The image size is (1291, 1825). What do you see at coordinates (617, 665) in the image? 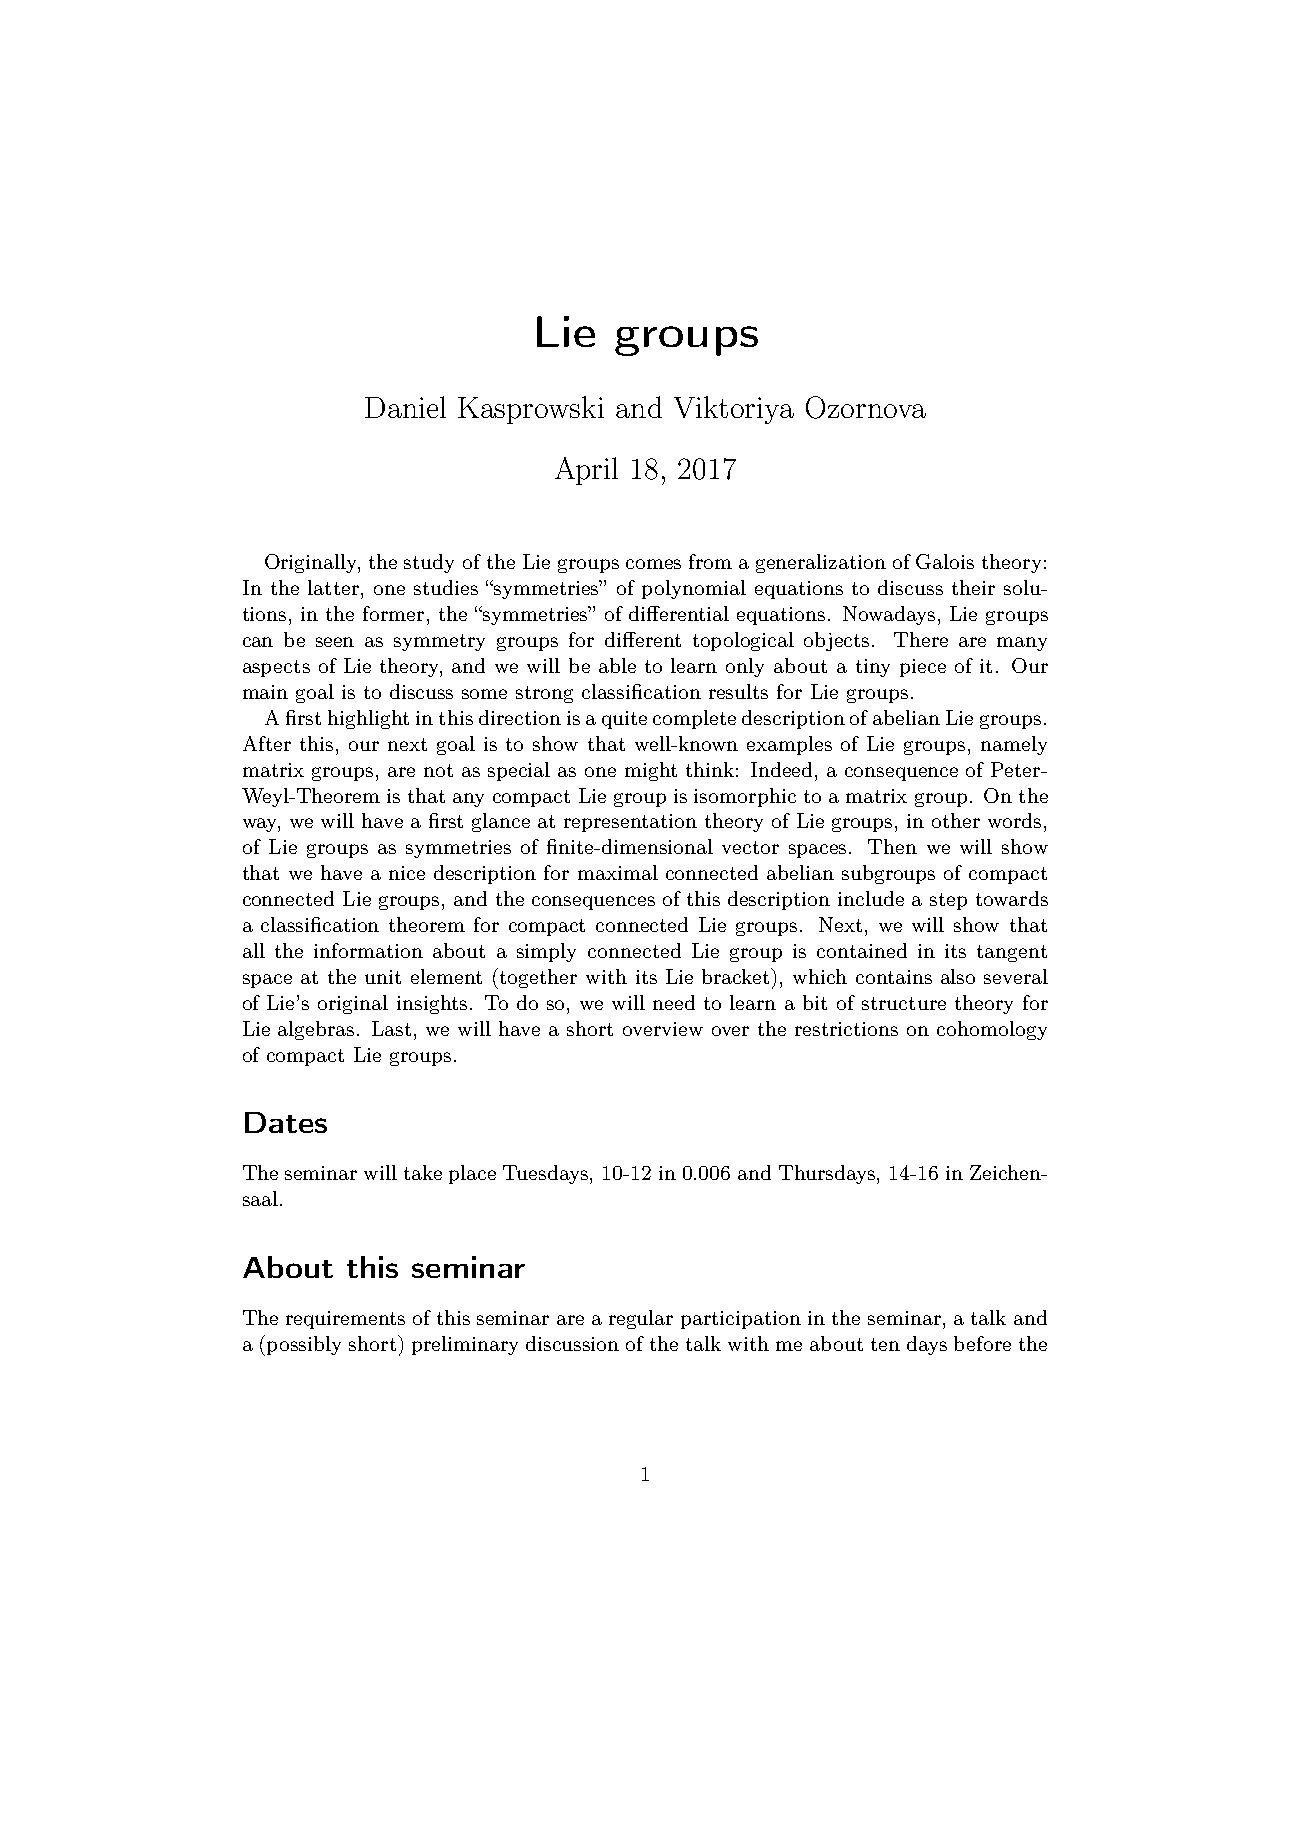
I see `able` at bounding box center [617, 665].
